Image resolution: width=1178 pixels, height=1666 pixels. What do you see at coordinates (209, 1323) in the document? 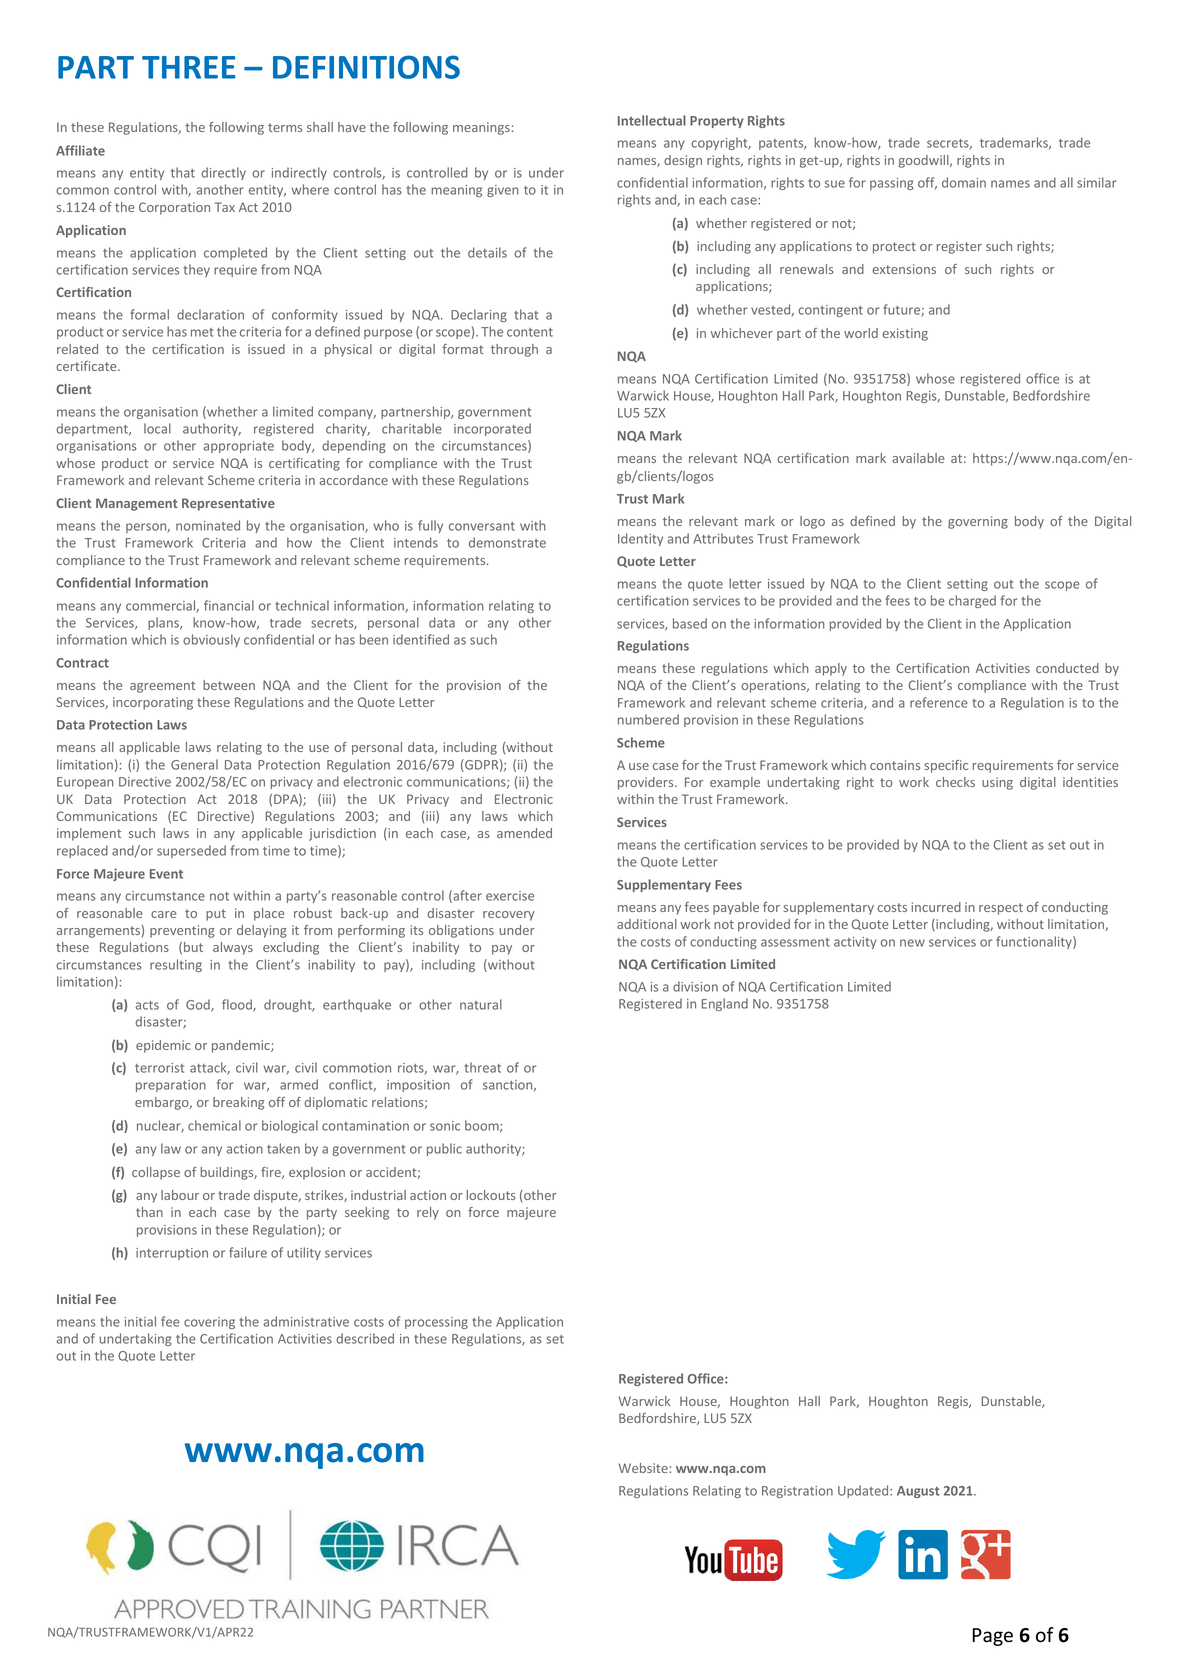
I see `covering` at bounding box center [209, 1323].
